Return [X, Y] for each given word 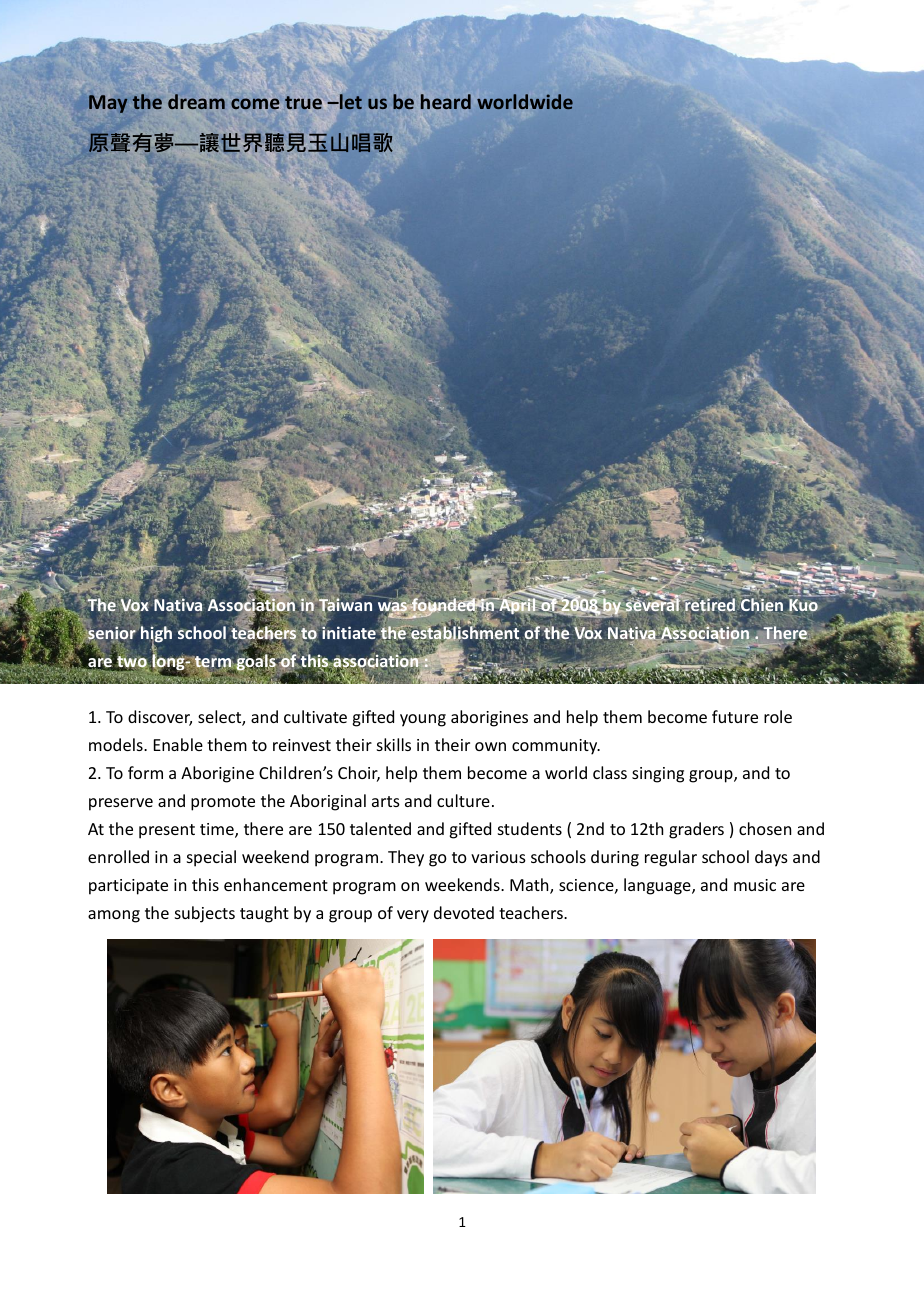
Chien [761, 604]
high [156, 636]
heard [446, 101]
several [652, 606]
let [350, 101]
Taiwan [344, 606]
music [755, 885]
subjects [205, 914]
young [423, 720]
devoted [464, 912]
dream [196, 101]
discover [160, 718]
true [303, 103]
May [108, 104]
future [735, 716]
